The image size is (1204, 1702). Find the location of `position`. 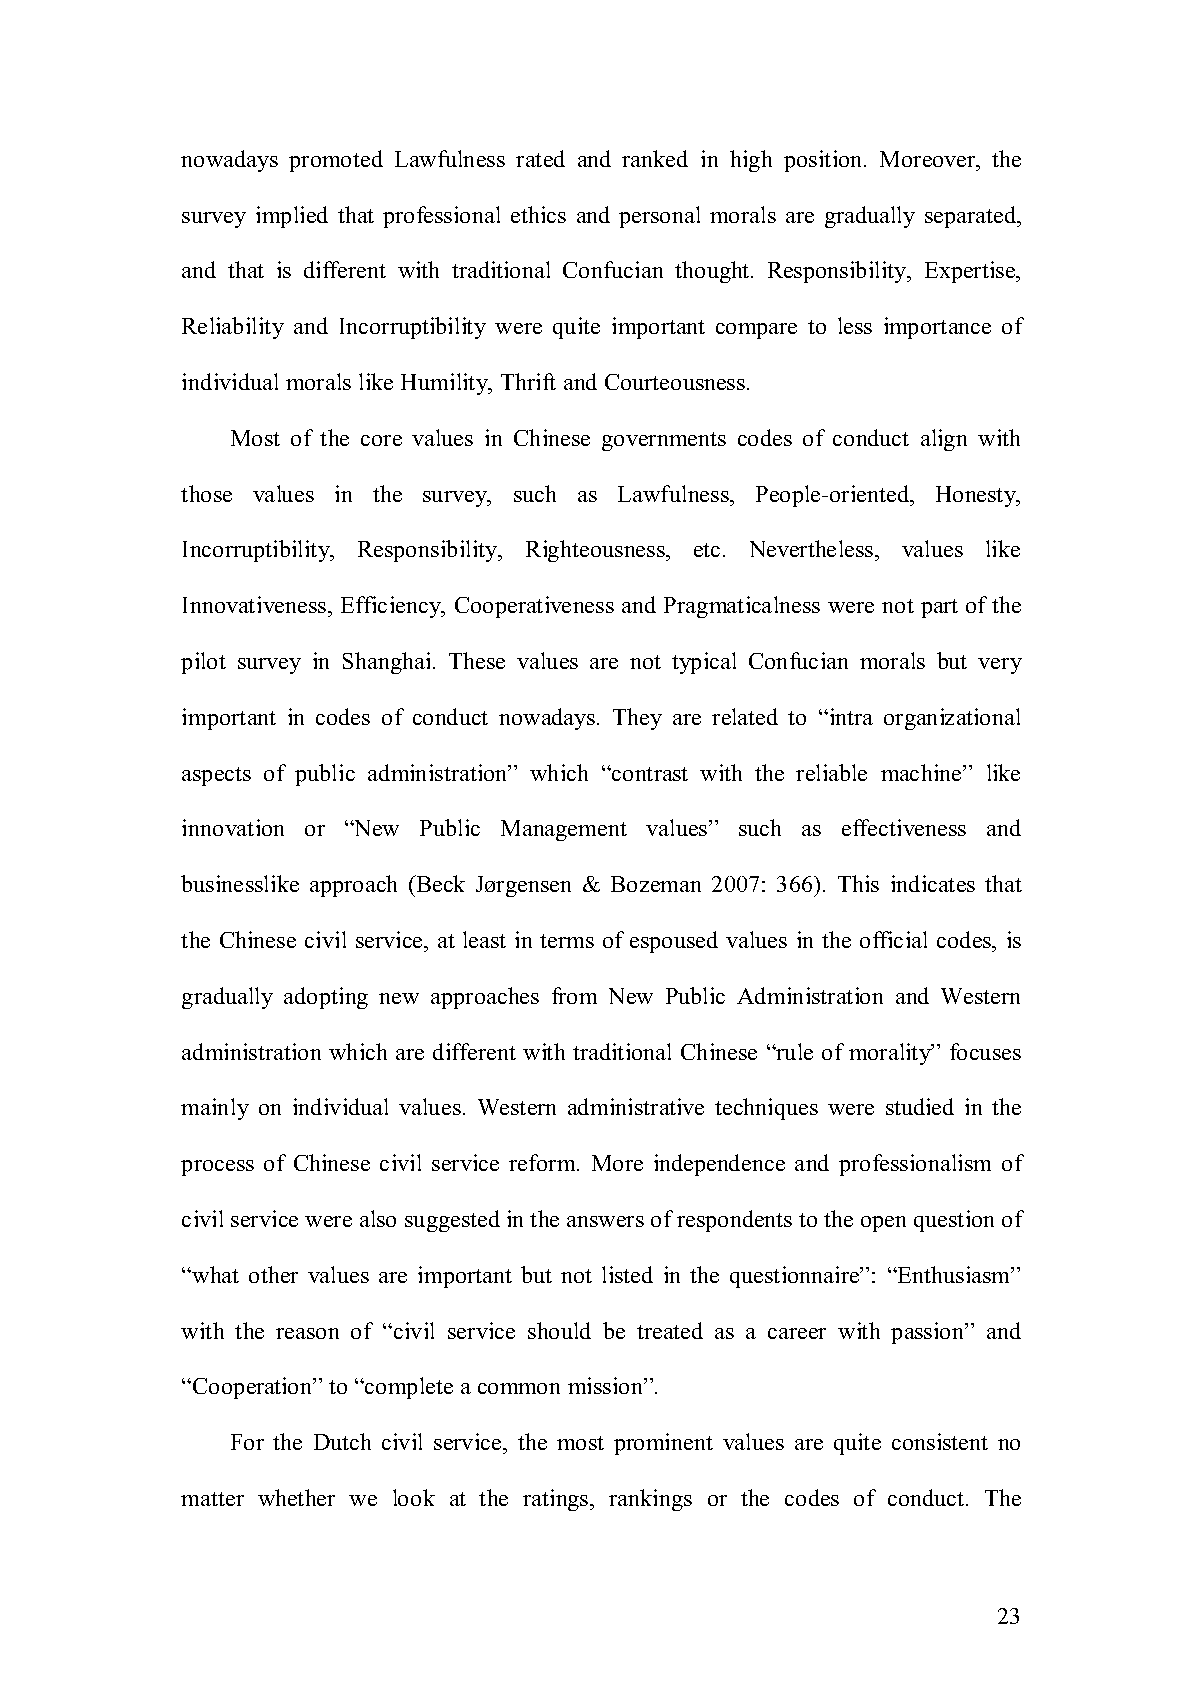

position is located at coordinates (824, 161).
